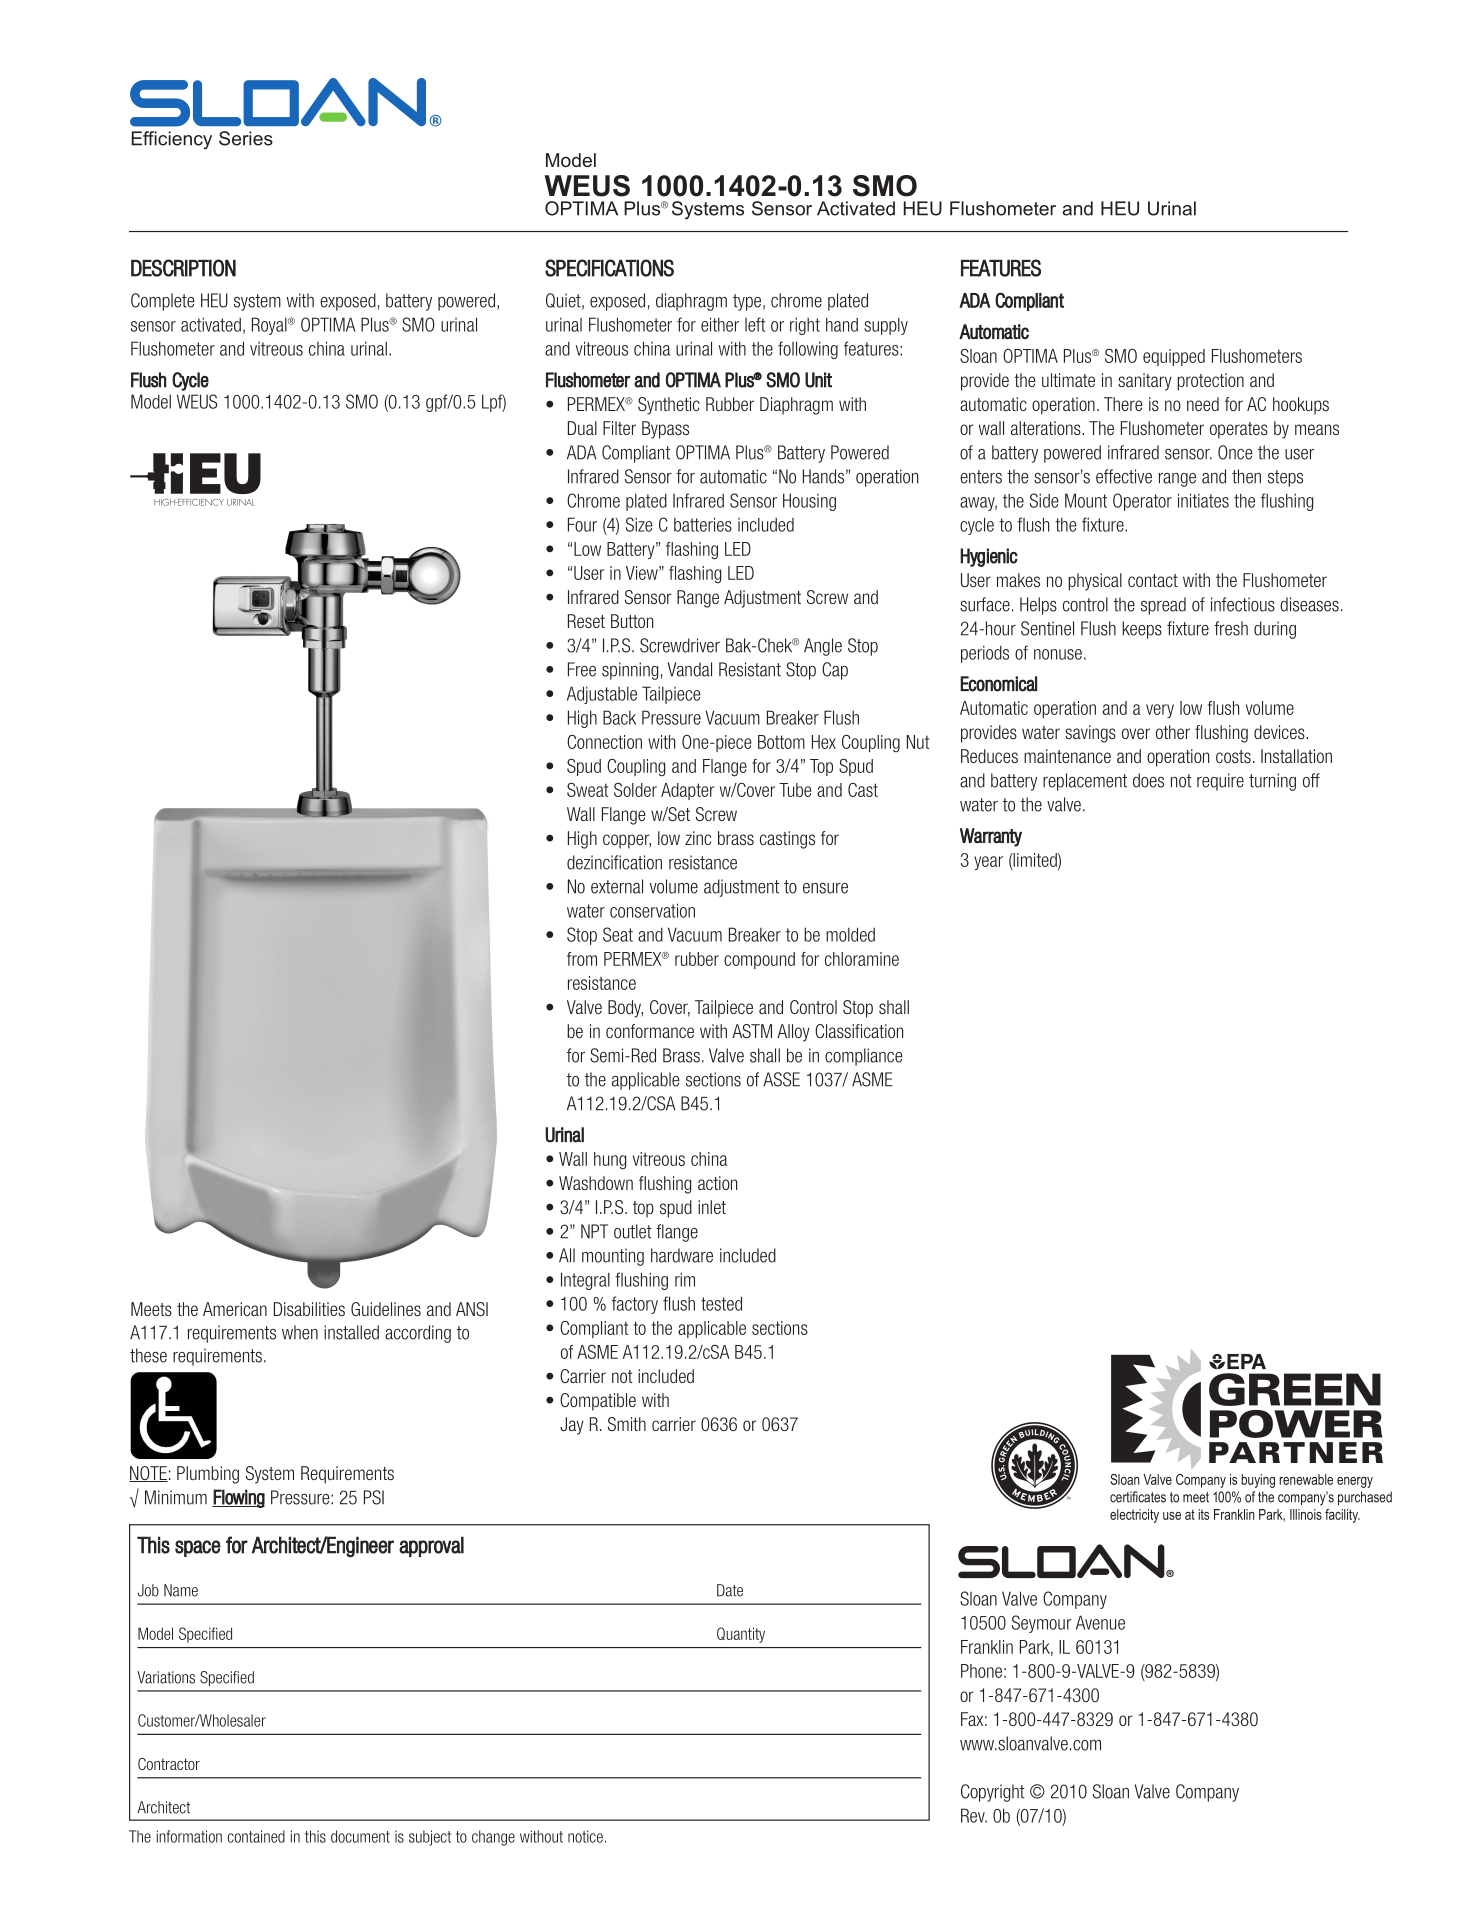  What do you see at coordinates (585, 1836) in the image?
I see `notice` at bounding box center [585, 1836].
